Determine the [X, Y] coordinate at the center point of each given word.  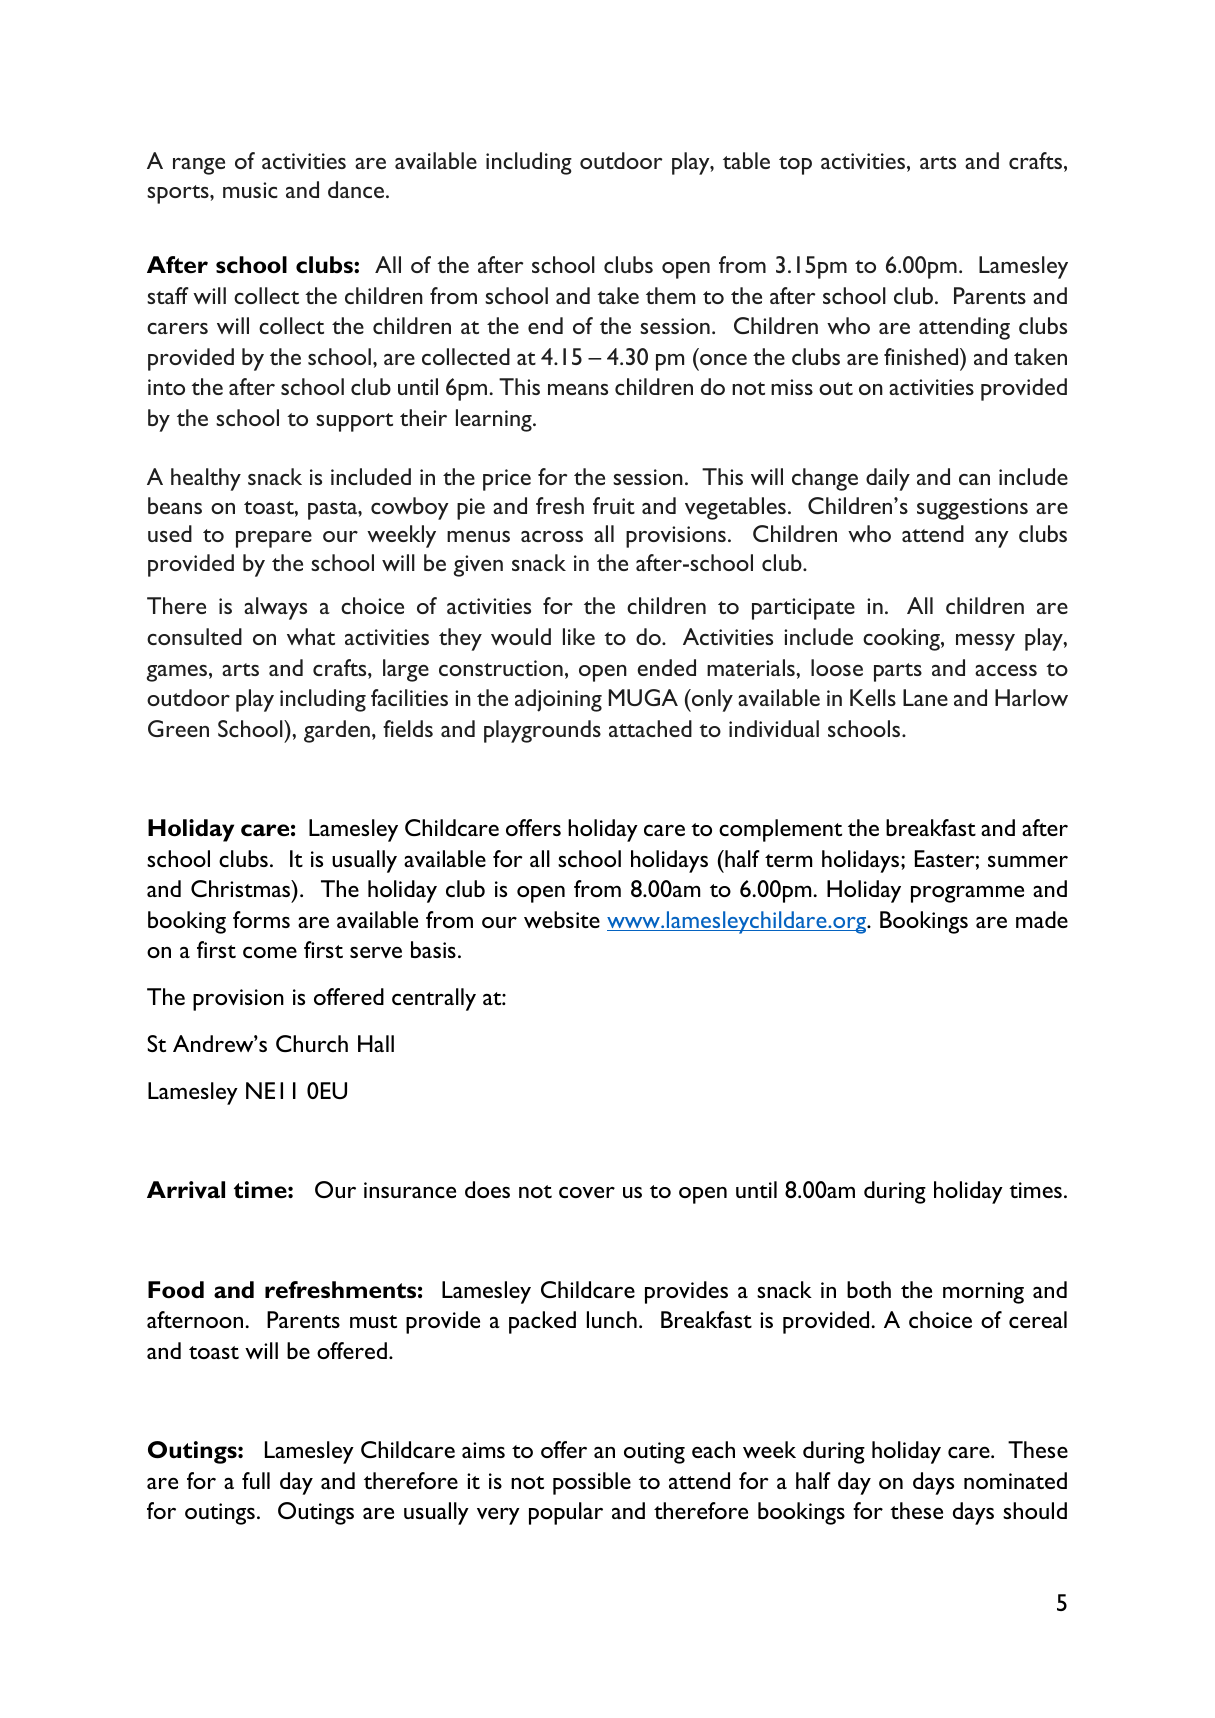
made [1042, 919]
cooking [902, 639]
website [562, 919]
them [670, 295]
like [579, 636]
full [256, 1480]
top [795, 165]
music [250, 190]
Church [312, 1043]
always [275, 608]
